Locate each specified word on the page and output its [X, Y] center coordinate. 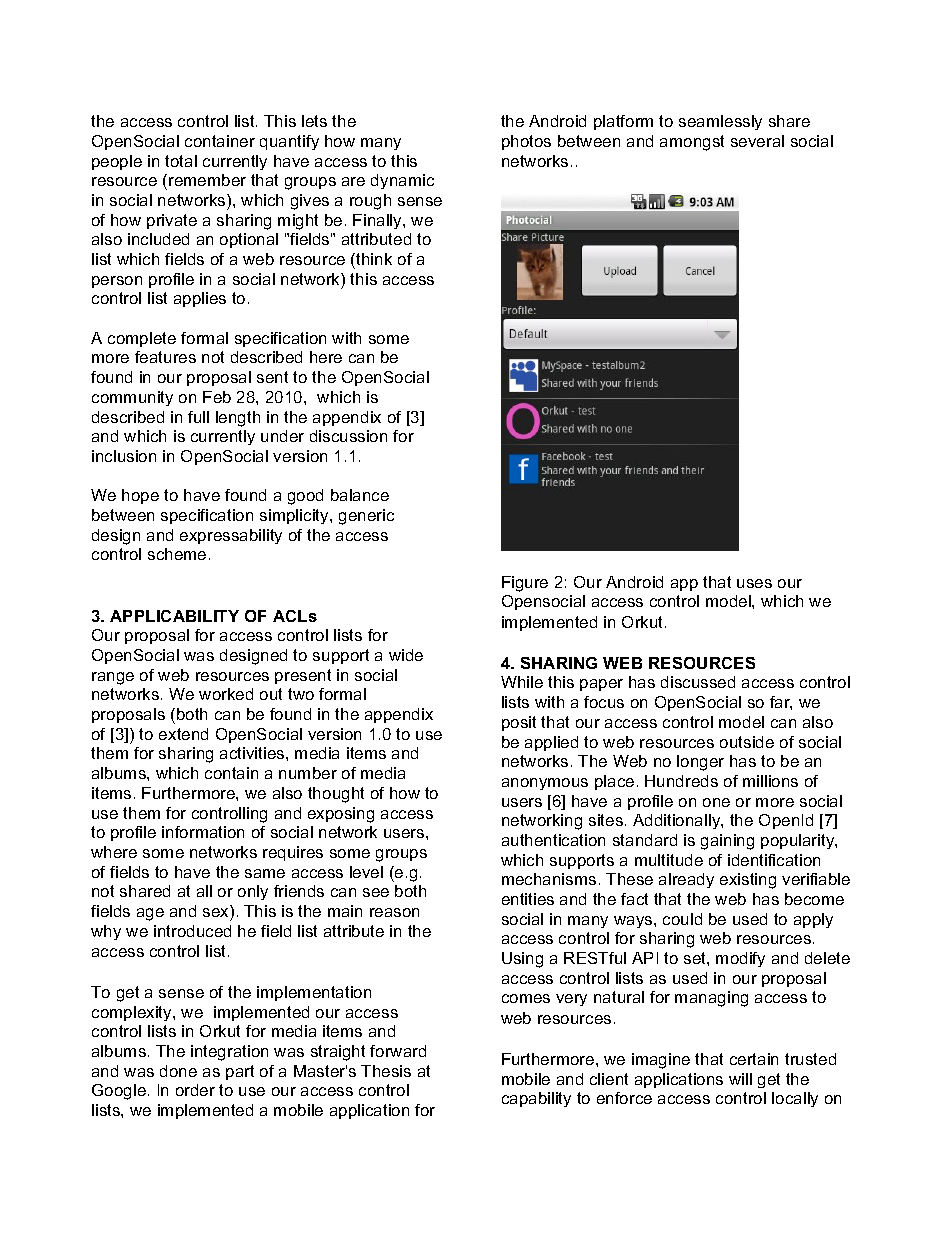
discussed [698, 682]
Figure [525, 584]
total [181, 161]
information [203, 832]
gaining [727, 842]
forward [398, 1051]
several [757, 141]
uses [754, 583]
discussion [348, 436]
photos [526, 142]
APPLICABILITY [174, 616]
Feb [217, 397]
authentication [553, 840]
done [178, 1071]
